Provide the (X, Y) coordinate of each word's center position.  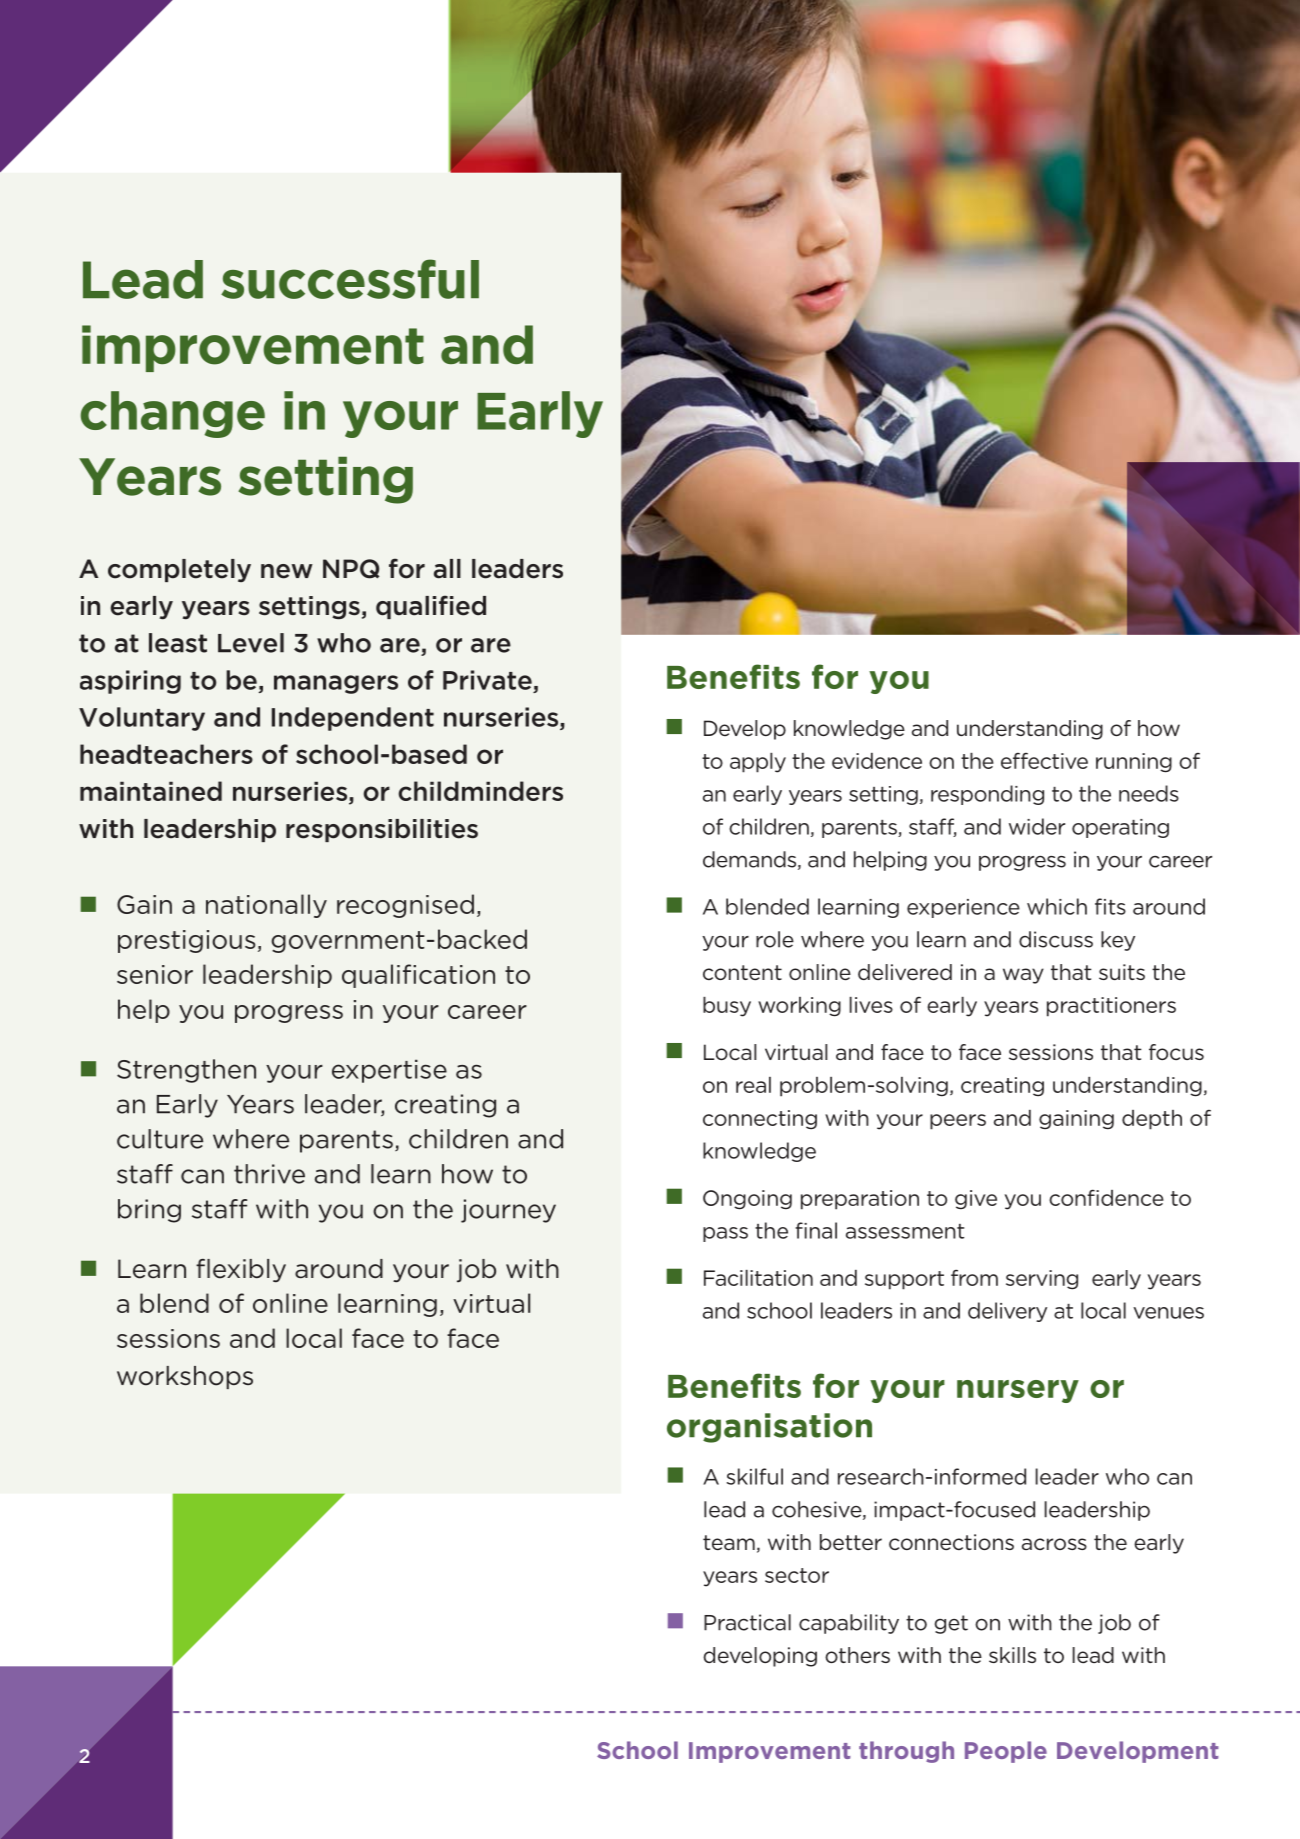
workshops (185, 1377)
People (1006, 1752)
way (1023, 976)
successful (350, 279)
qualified (431, 607)
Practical (747, 1622)
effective (1044, 761)
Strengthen (186, 1071)
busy (727, 1007)
